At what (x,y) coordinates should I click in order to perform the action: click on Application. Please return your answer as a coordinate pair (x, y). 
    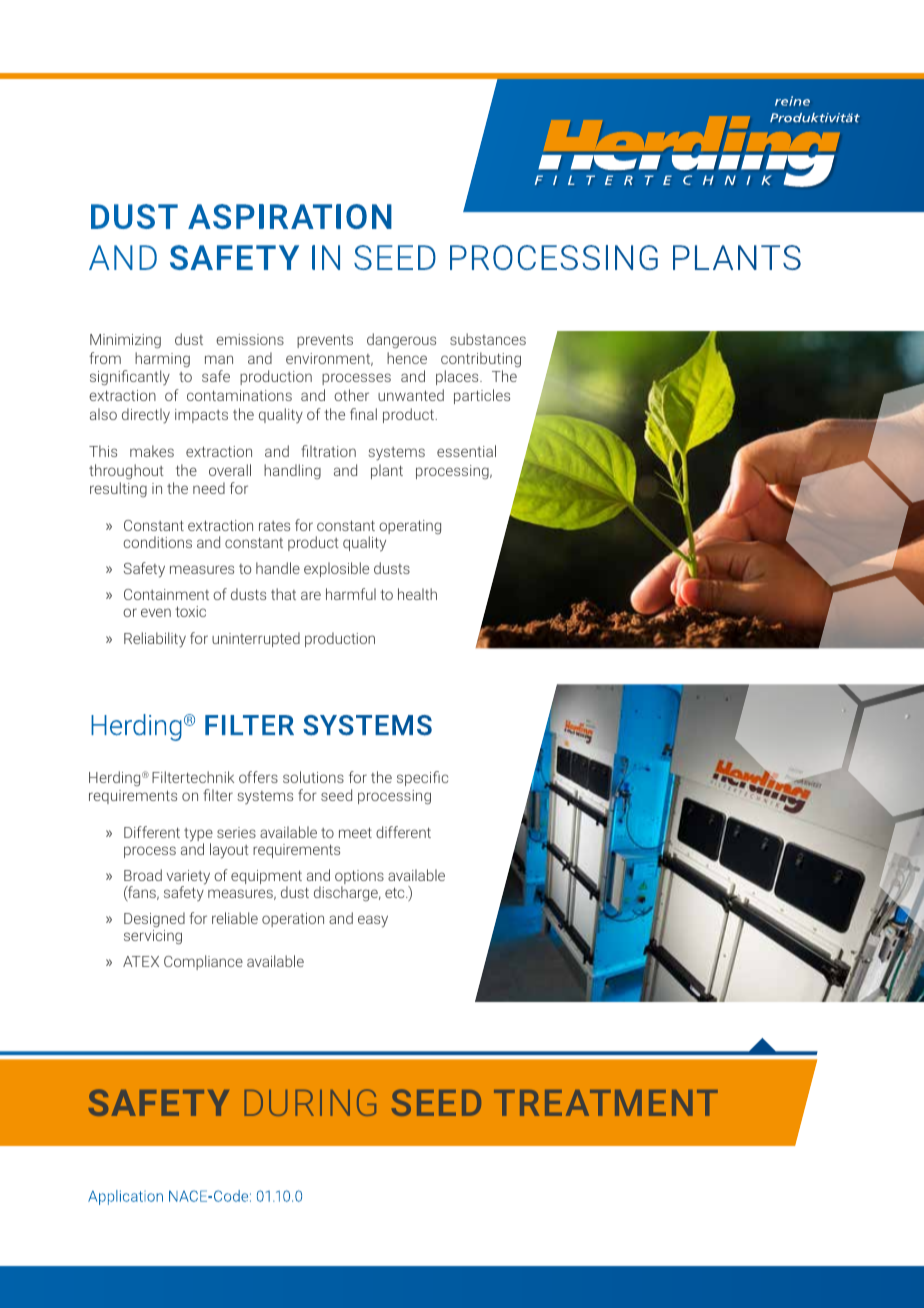
    Looking at the image, I should click on (125, 1197).
